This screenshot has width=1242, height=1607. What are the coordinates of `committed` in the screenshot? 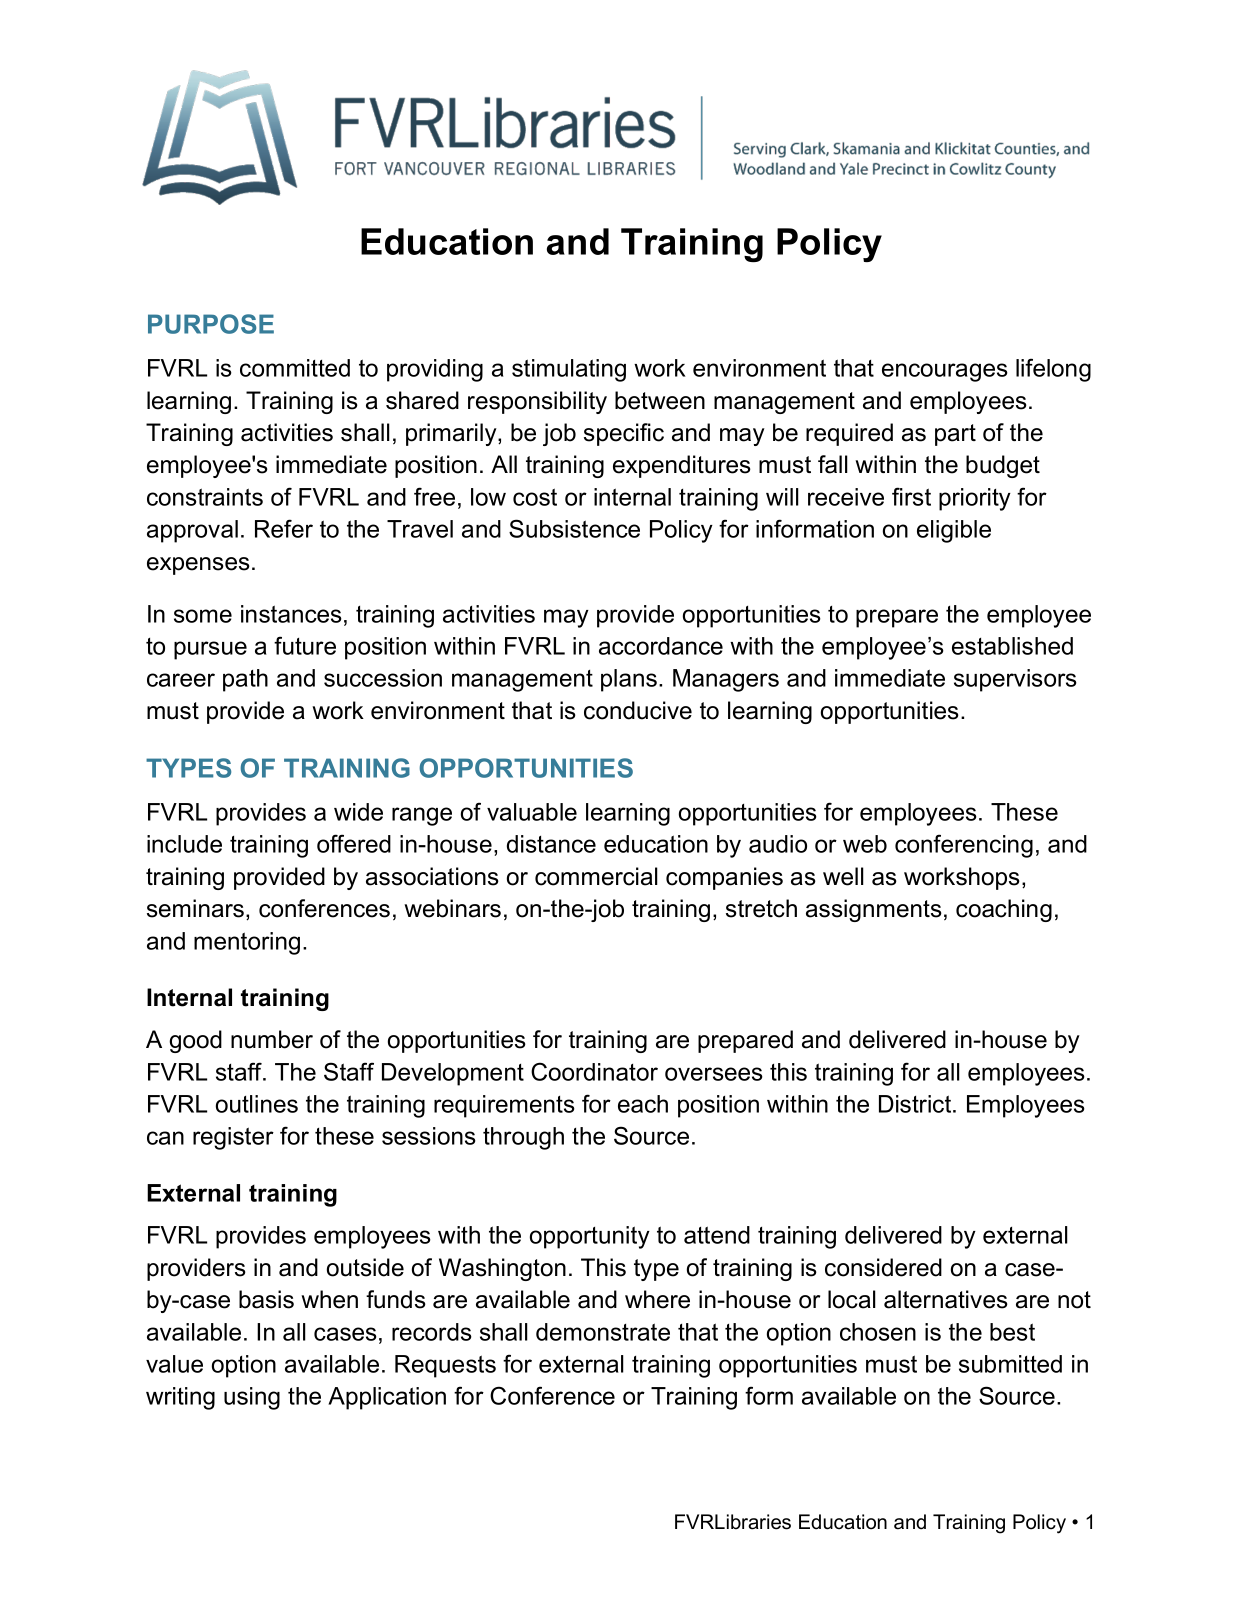 It's located at (295, 368).
